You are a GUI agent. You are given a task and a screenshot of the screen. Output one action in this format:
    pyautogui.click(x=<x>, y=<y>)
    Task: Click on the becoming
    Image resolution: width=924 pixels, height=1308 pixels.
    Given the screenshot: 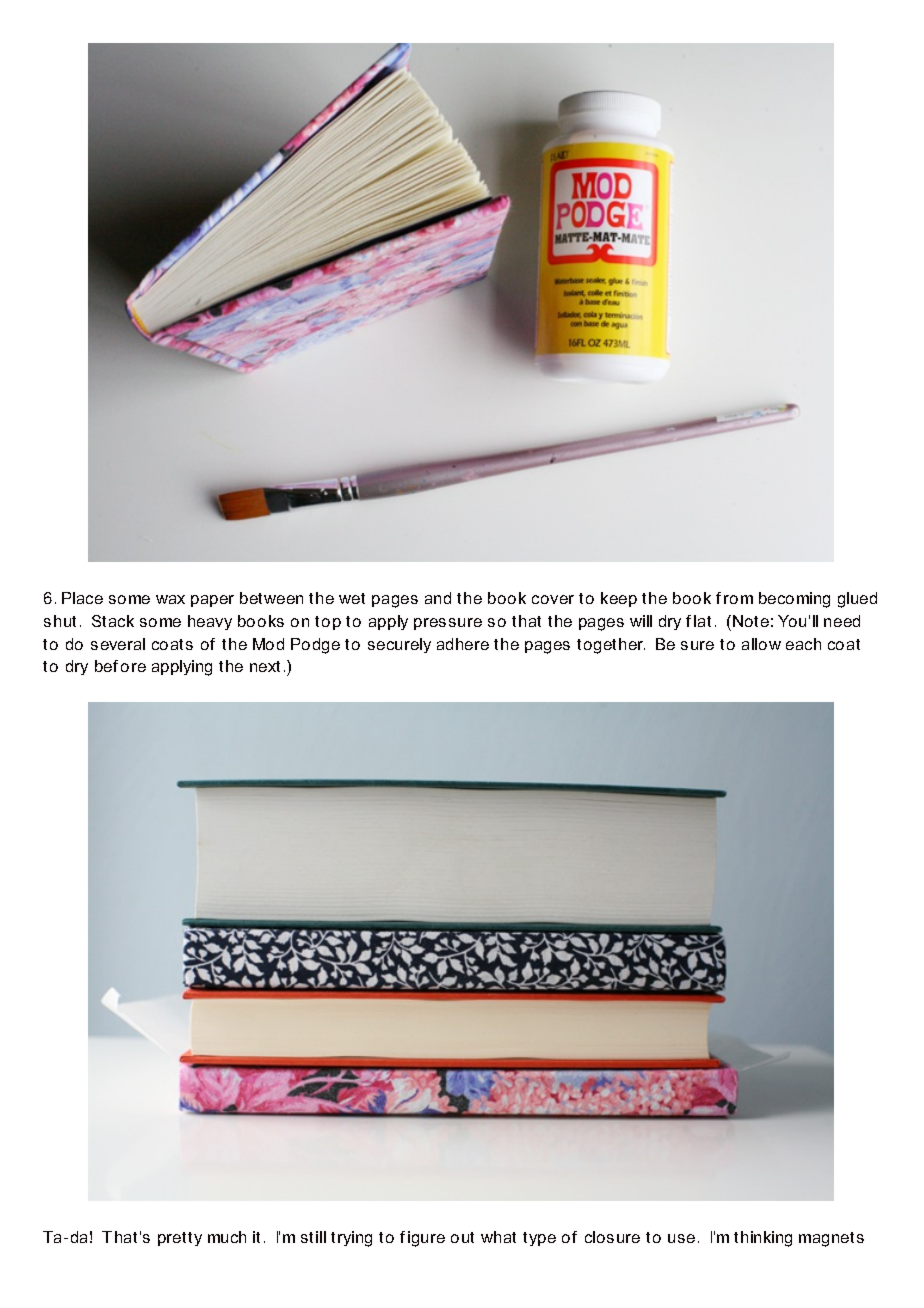 What is the action you would take?
    pyautogui.click(x=794, y=600)
